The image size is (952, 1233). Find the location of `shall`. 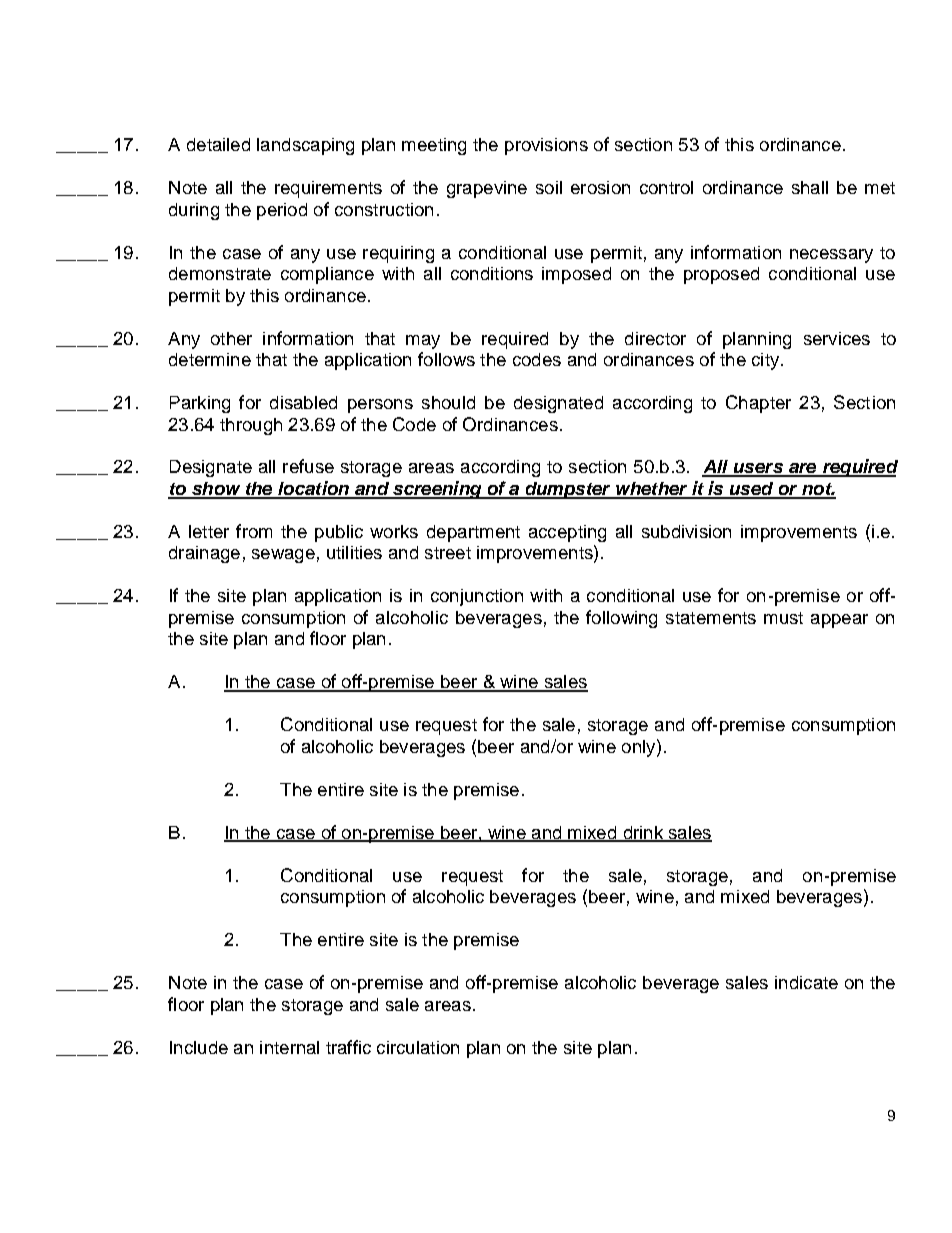

shall is located at coordinates (810, 187).
